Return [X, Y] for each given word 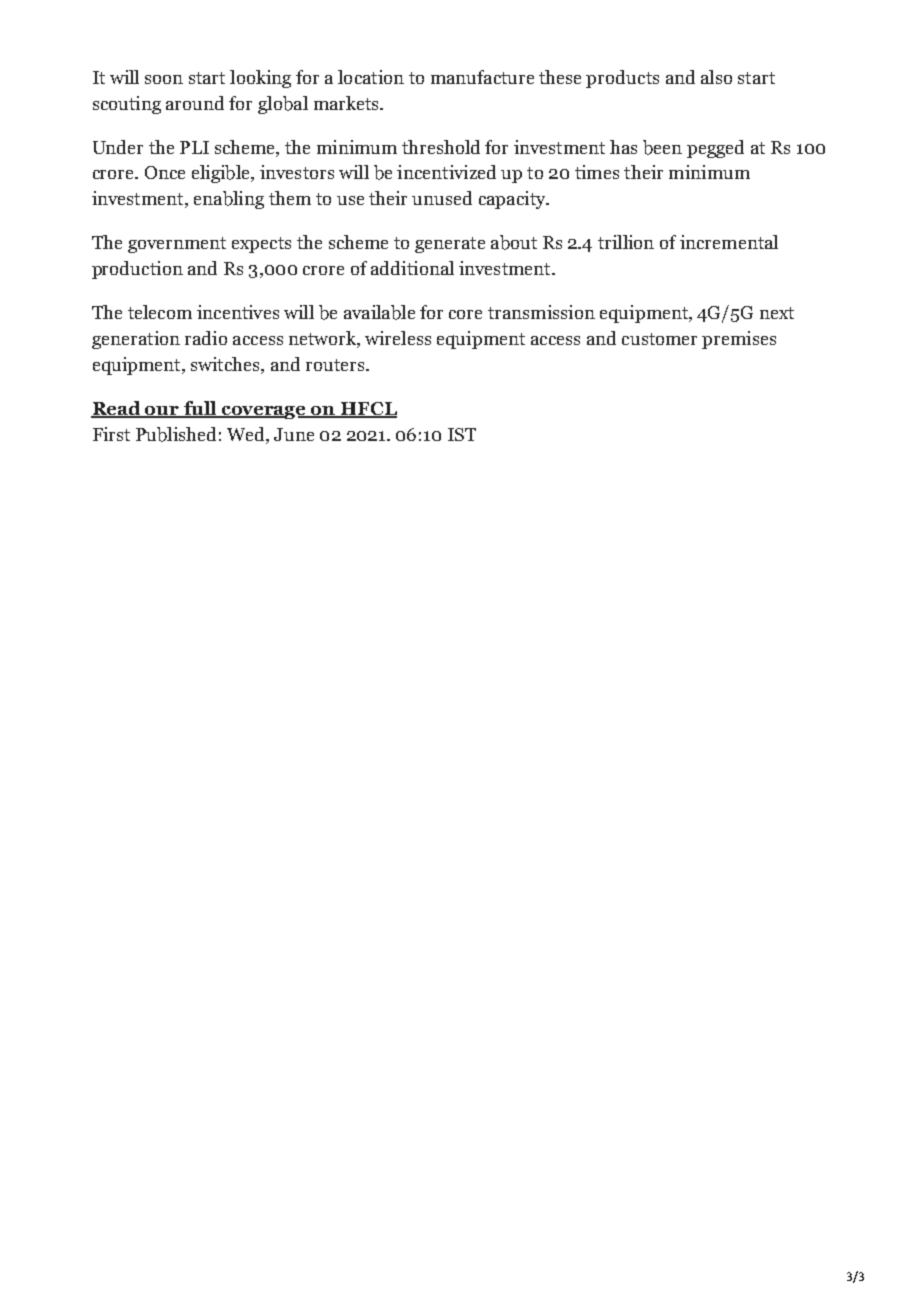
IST [462, 434]
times [597, 172]
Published [176, 434]
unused [442, 198]
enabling [229, 200]
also [716, 77]
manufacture [482, 77]
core [465, 314]
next [777, 313]
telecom [160, 312]
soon [164, 79]
